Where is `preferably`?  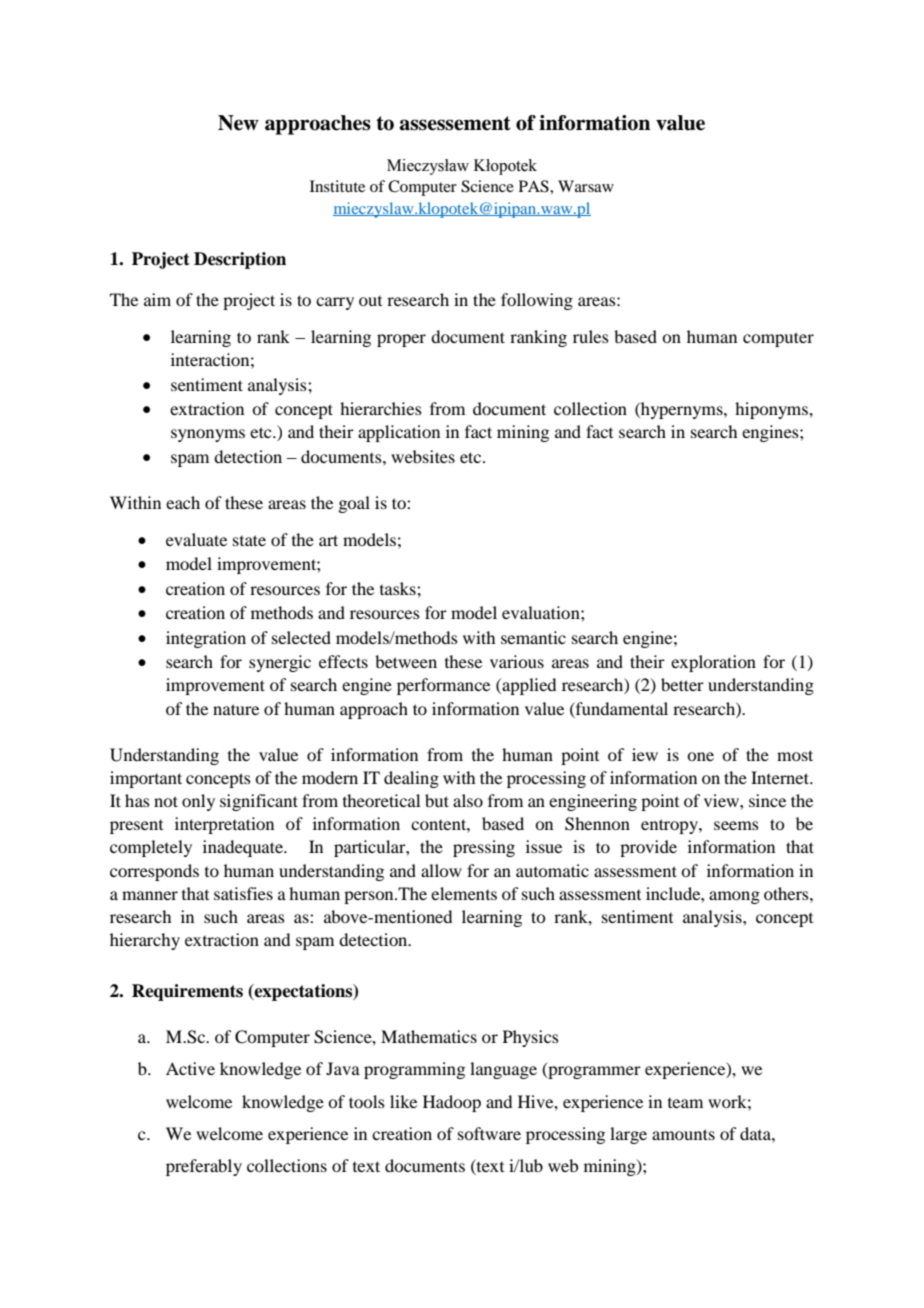
preferably is located at coordinates (204, 1167).
